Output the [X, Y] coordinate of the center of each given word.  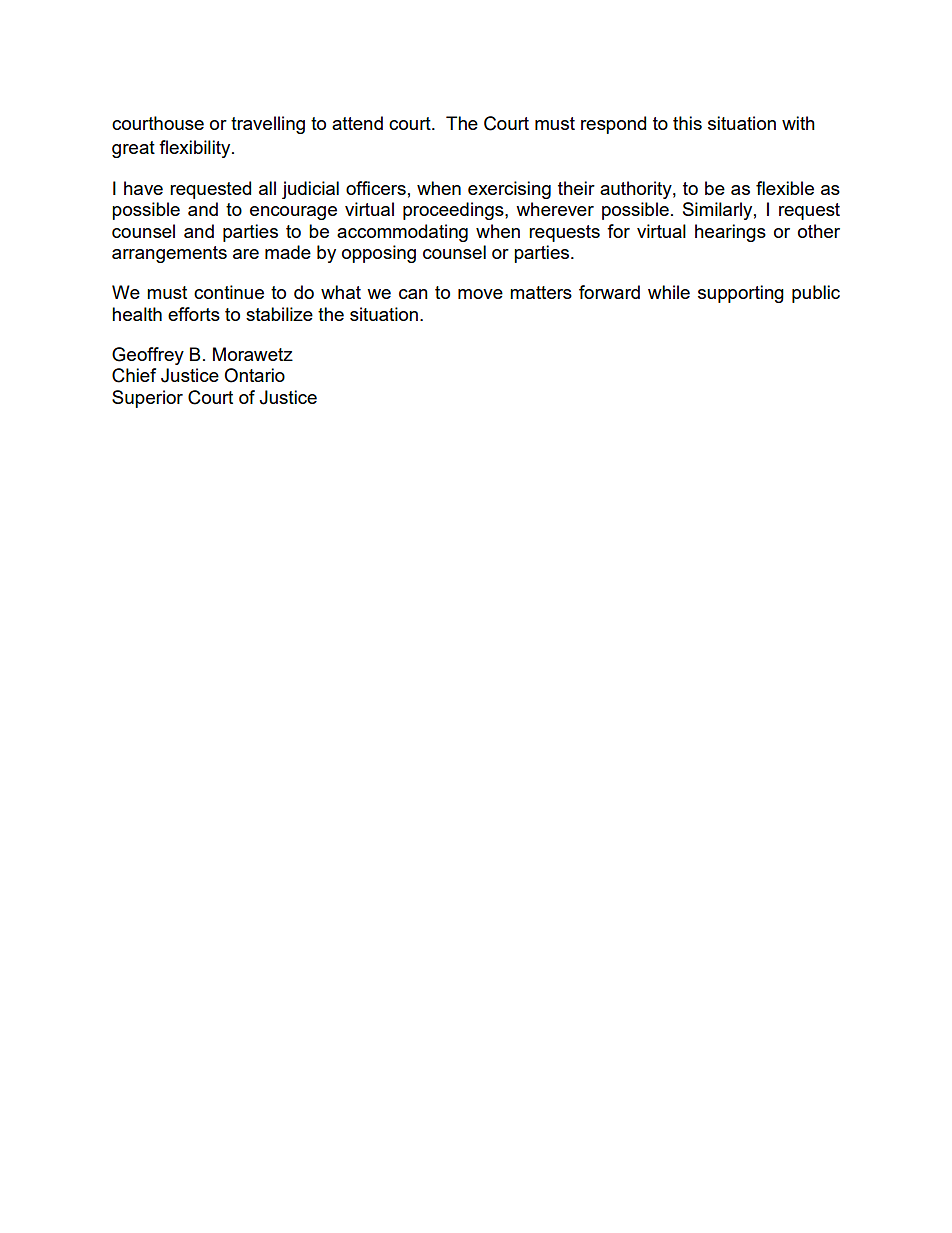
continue [229, 292]
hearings [730, 233]
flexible [785, 188]
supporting [741, 294]
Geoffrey [148, 356]
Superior [147, 399]
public [816, 294]
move [480, 294]
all [267, 188]
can [413, 294]
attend [357, 123]
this [687, 123]
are [246, 254]
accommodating [402, 233]
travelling [268, 125]
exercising [509, 190]
